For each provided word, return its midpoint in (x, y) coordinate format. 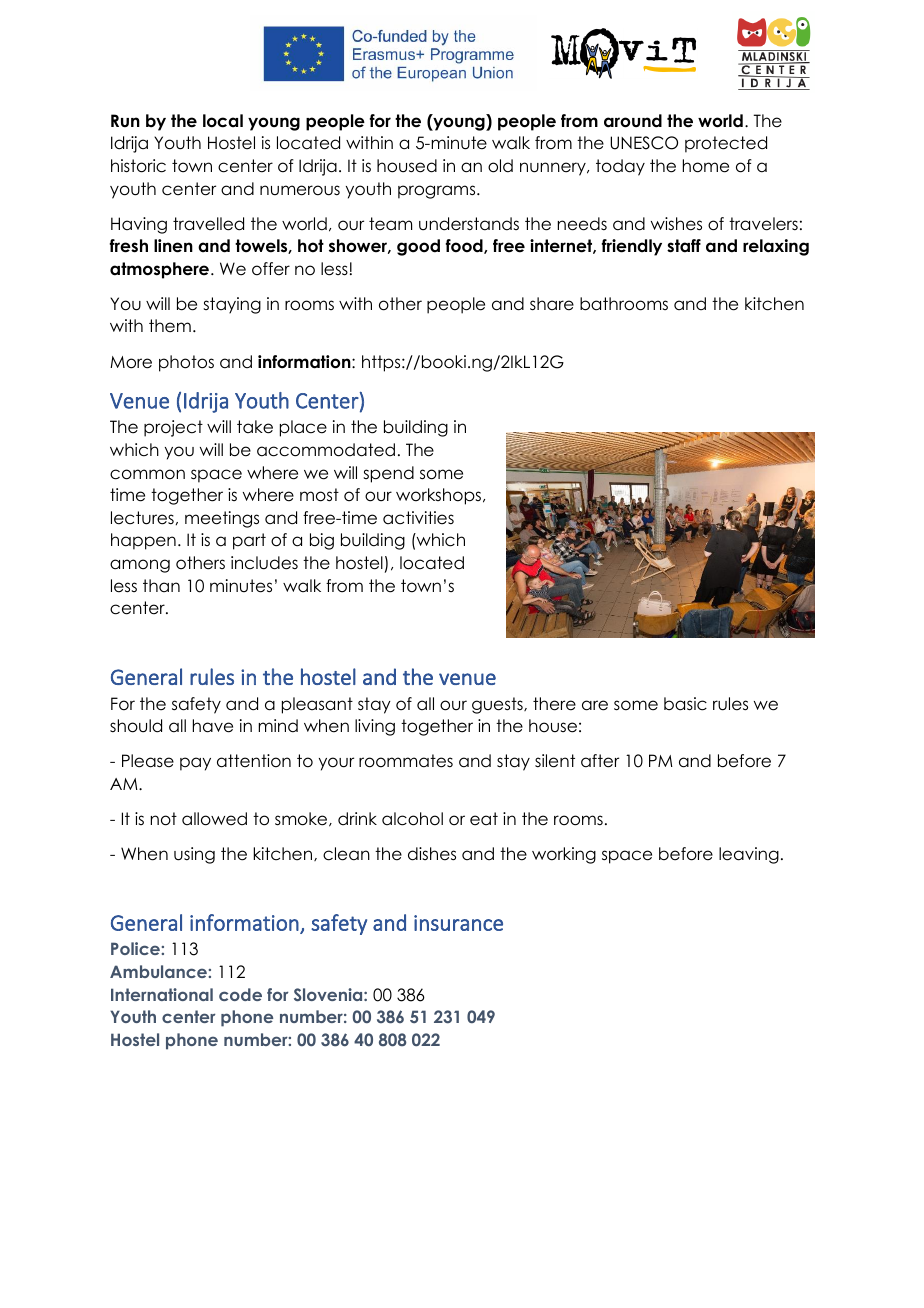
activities (418, 518)
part (249, 541)
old (500, 166)
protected (726, 144)
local (223, 121)
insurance (458, 923)
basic (685, 704)
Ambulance (159, 971)
